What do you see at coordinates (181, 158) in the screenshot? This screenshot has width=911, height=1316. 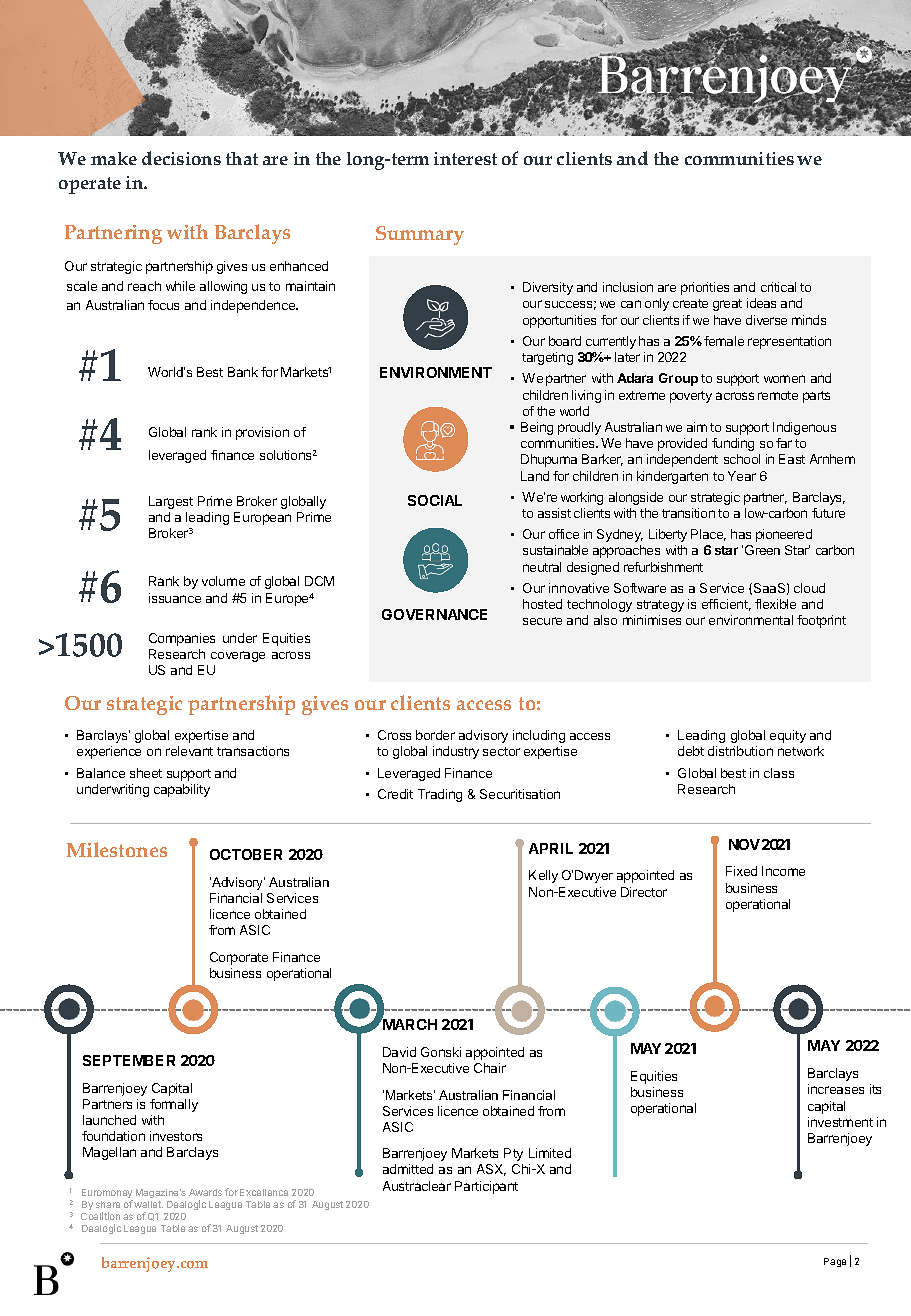 I see `decisions` at bounding box center [181, 158].
